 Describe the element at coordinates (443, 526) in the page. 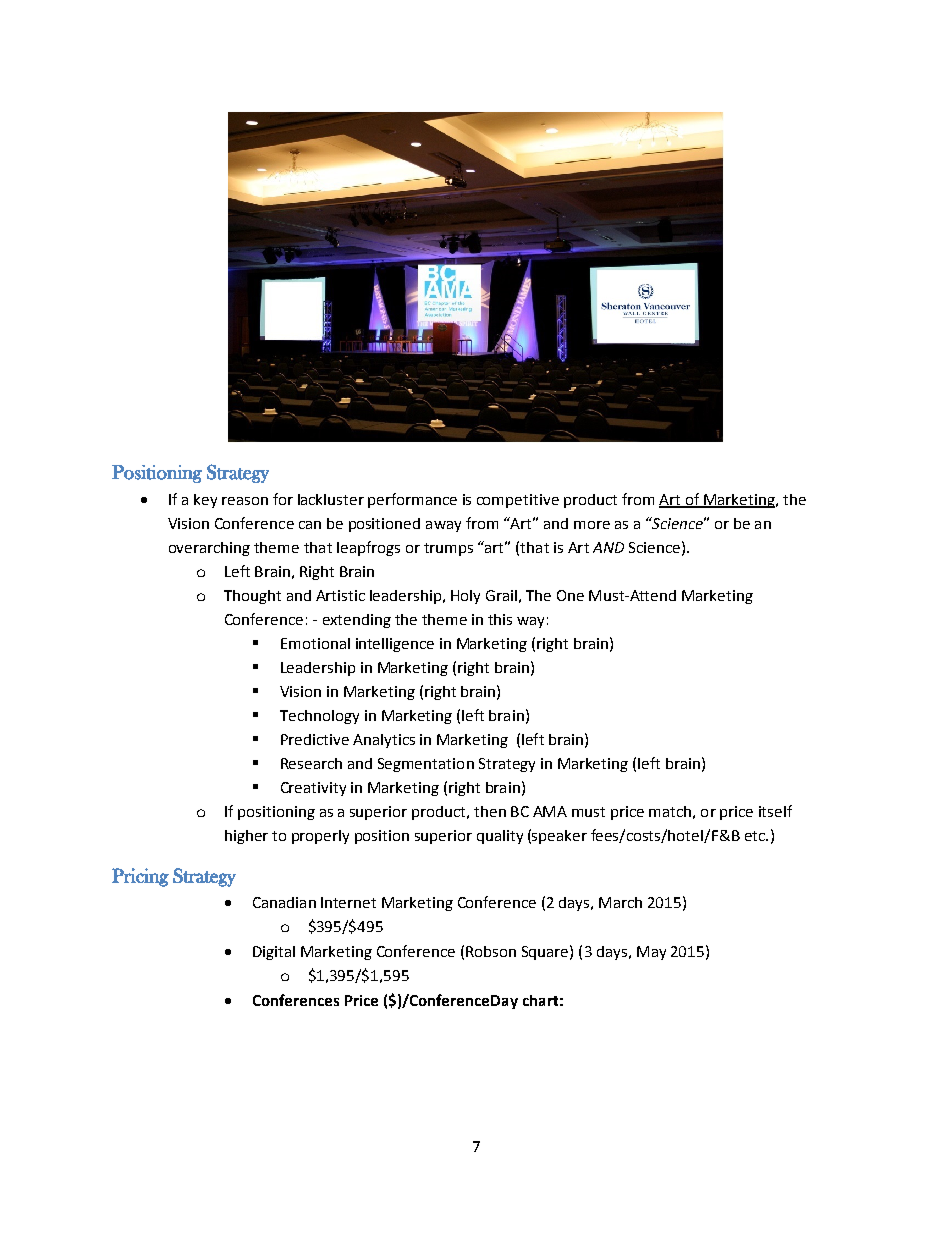

I see `away` at that location.
